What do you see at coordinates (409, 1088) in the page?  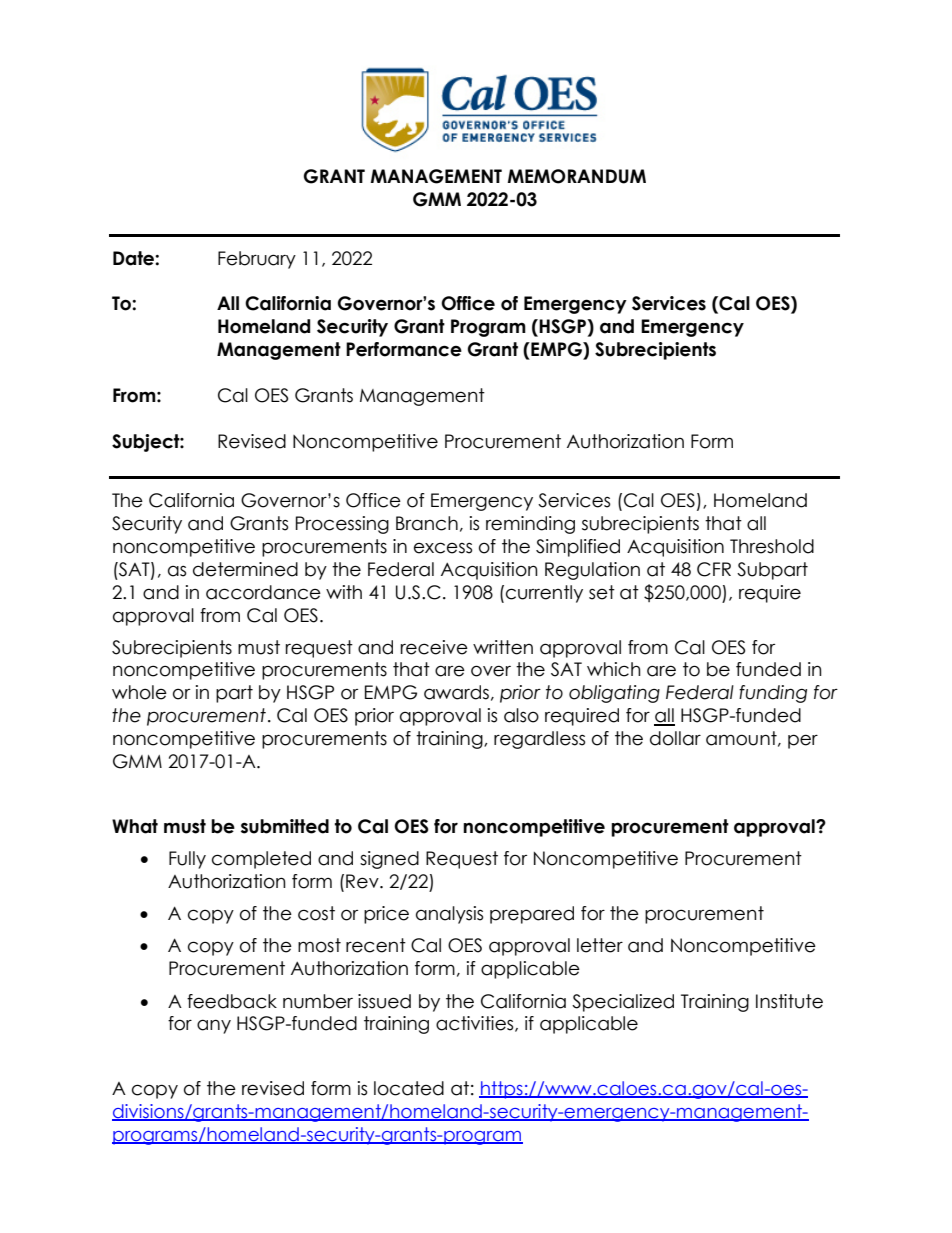 I see `located` at bounding box center [409, 1088].
